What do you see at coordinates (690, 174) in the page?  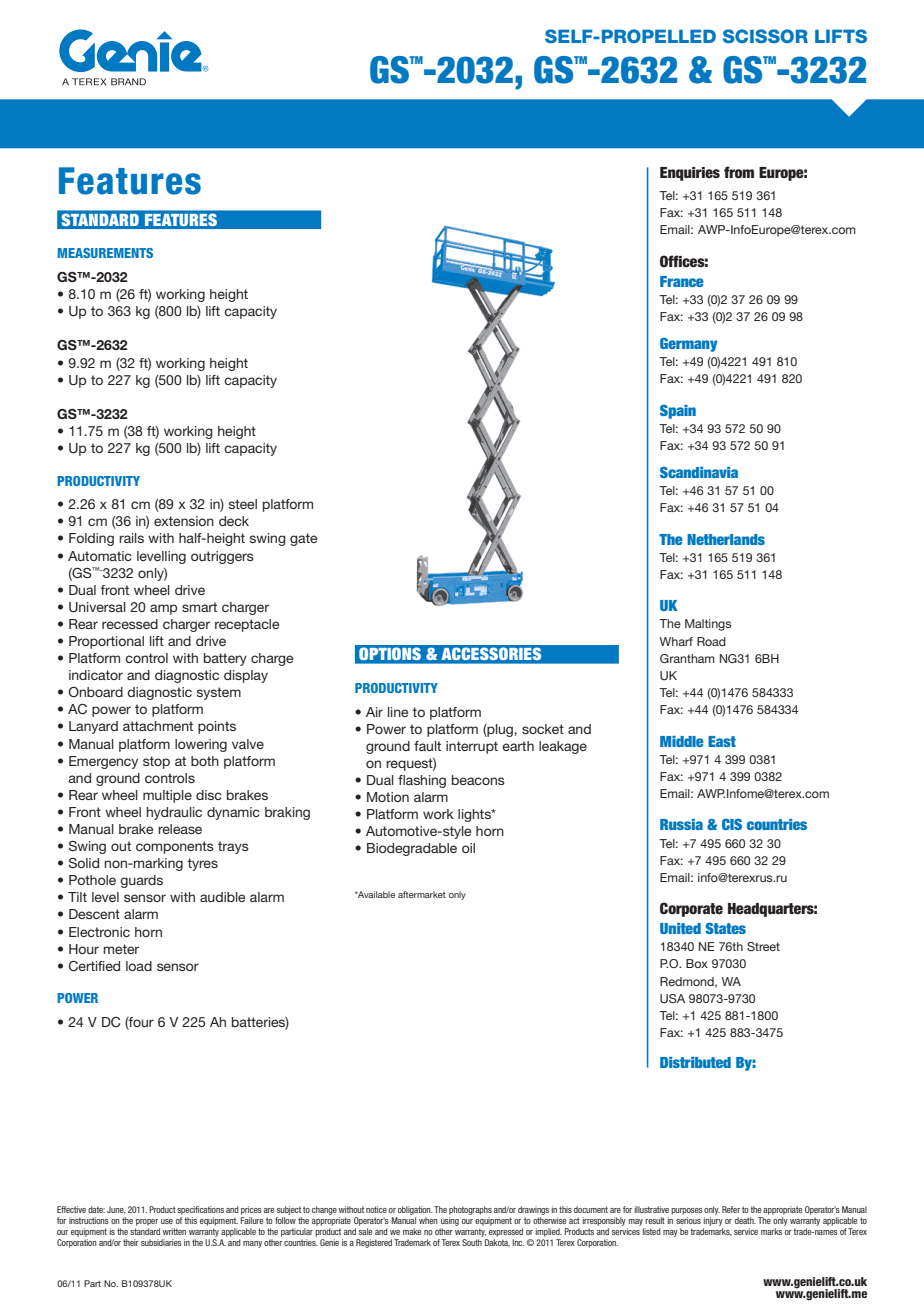 I see `Enquiries` at bounding box center [690, 174].
